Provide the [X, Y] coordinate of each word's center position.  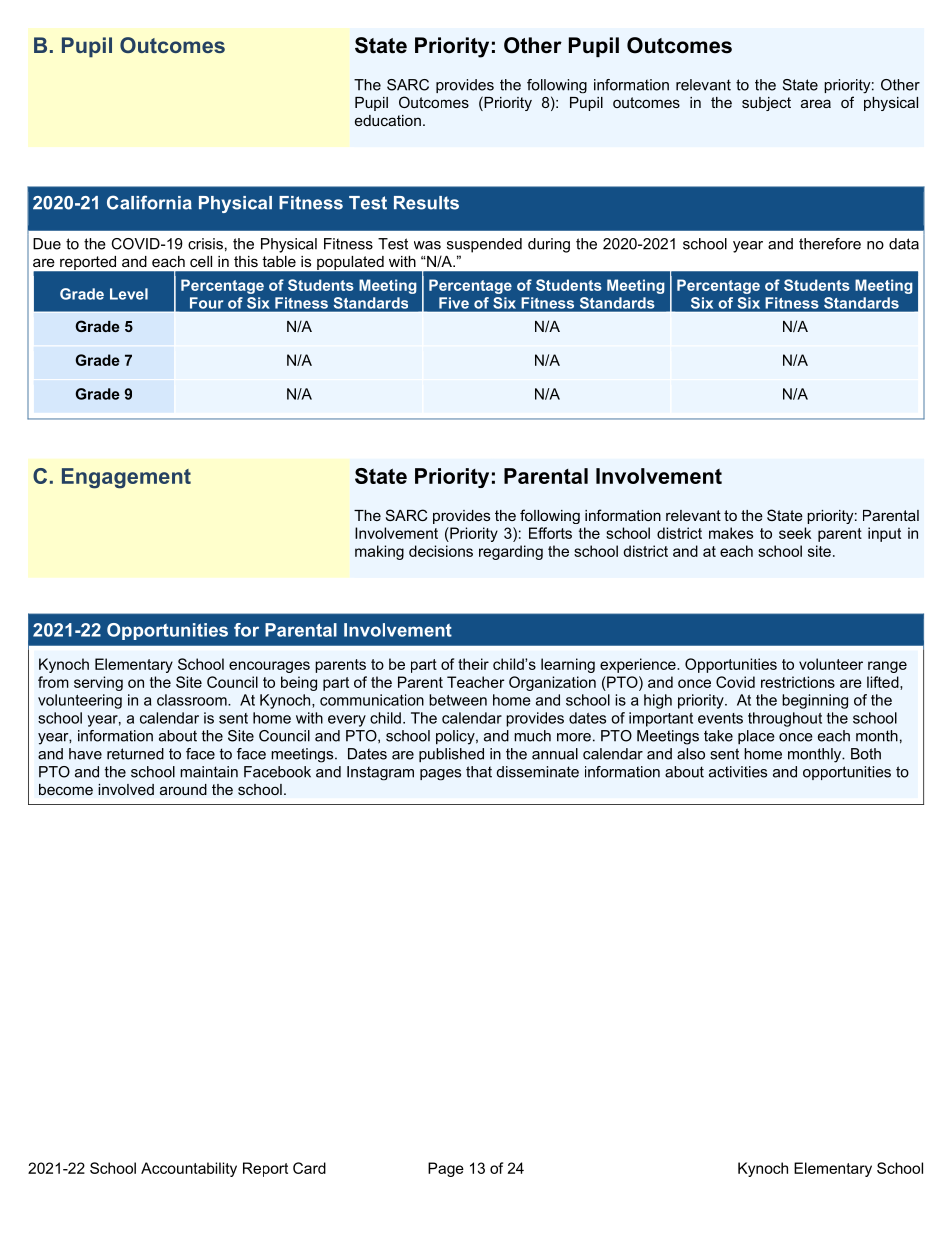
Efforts [550, 533]
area [816, 103]
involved [126, 789]
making [379, 552]
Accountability [189, 1169]
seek [795, 533]
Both [866, 754]
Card [309, 1168]
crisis [205, 244]
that [479, 772]
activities [738, 772]
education [388, 120]
